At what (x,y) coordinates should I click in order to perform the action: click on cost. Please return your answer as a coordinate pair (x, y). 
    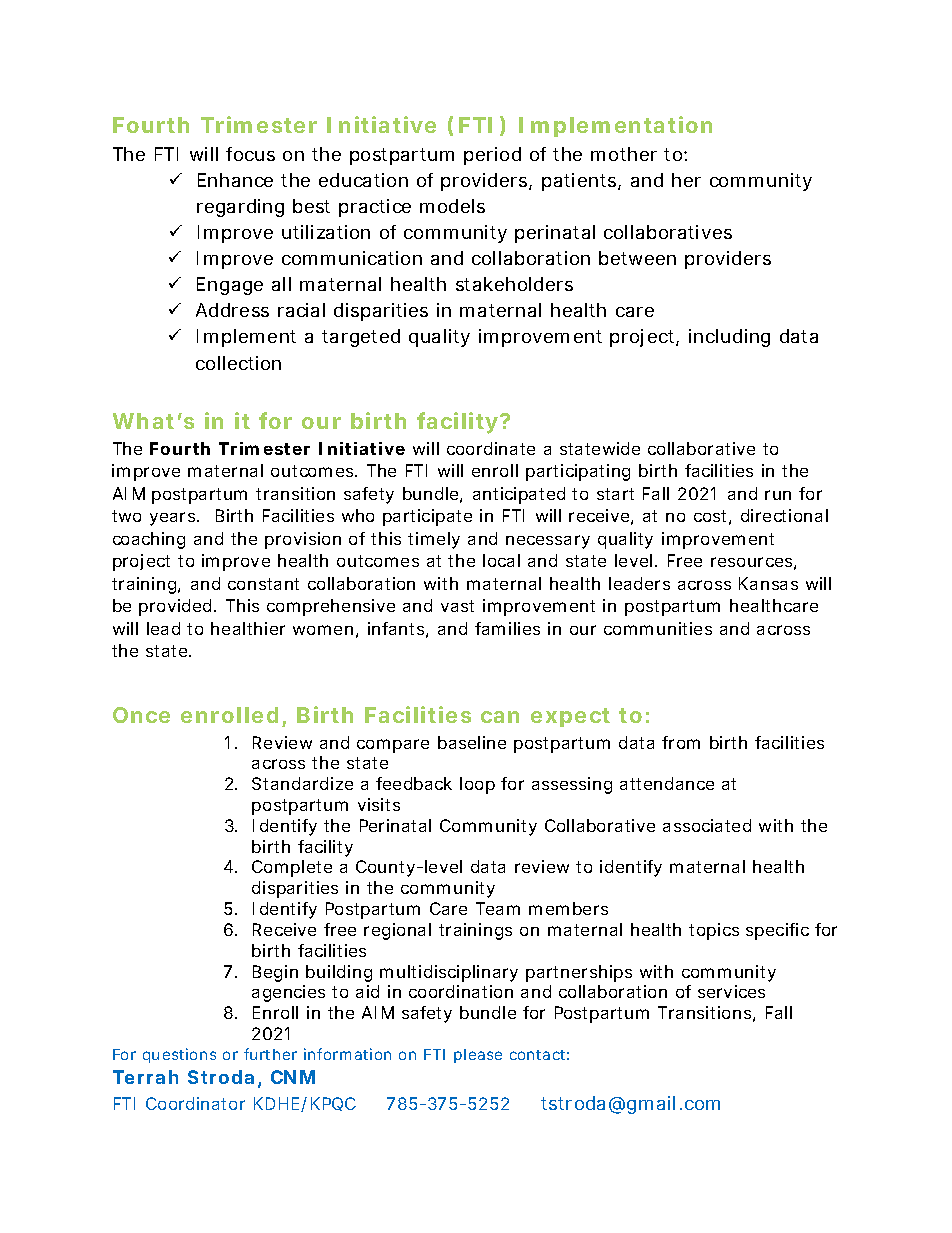
    Looking at the image, I should click on (710, 516).
